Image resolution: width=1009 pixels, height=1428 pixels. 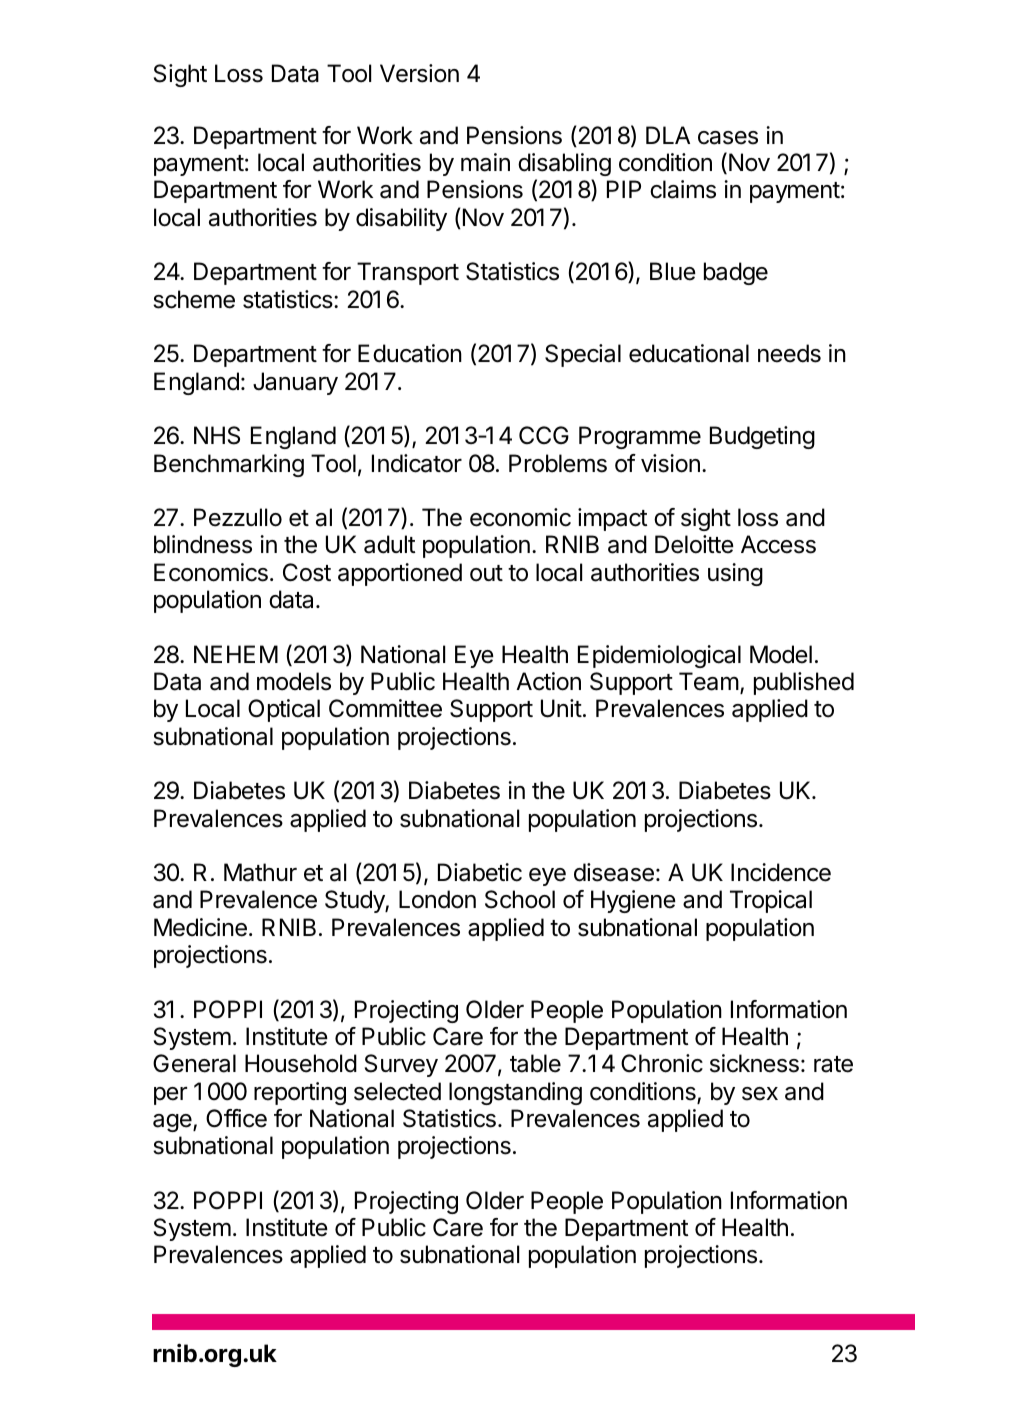 I want to click on main, so click(x=485, y=162).
